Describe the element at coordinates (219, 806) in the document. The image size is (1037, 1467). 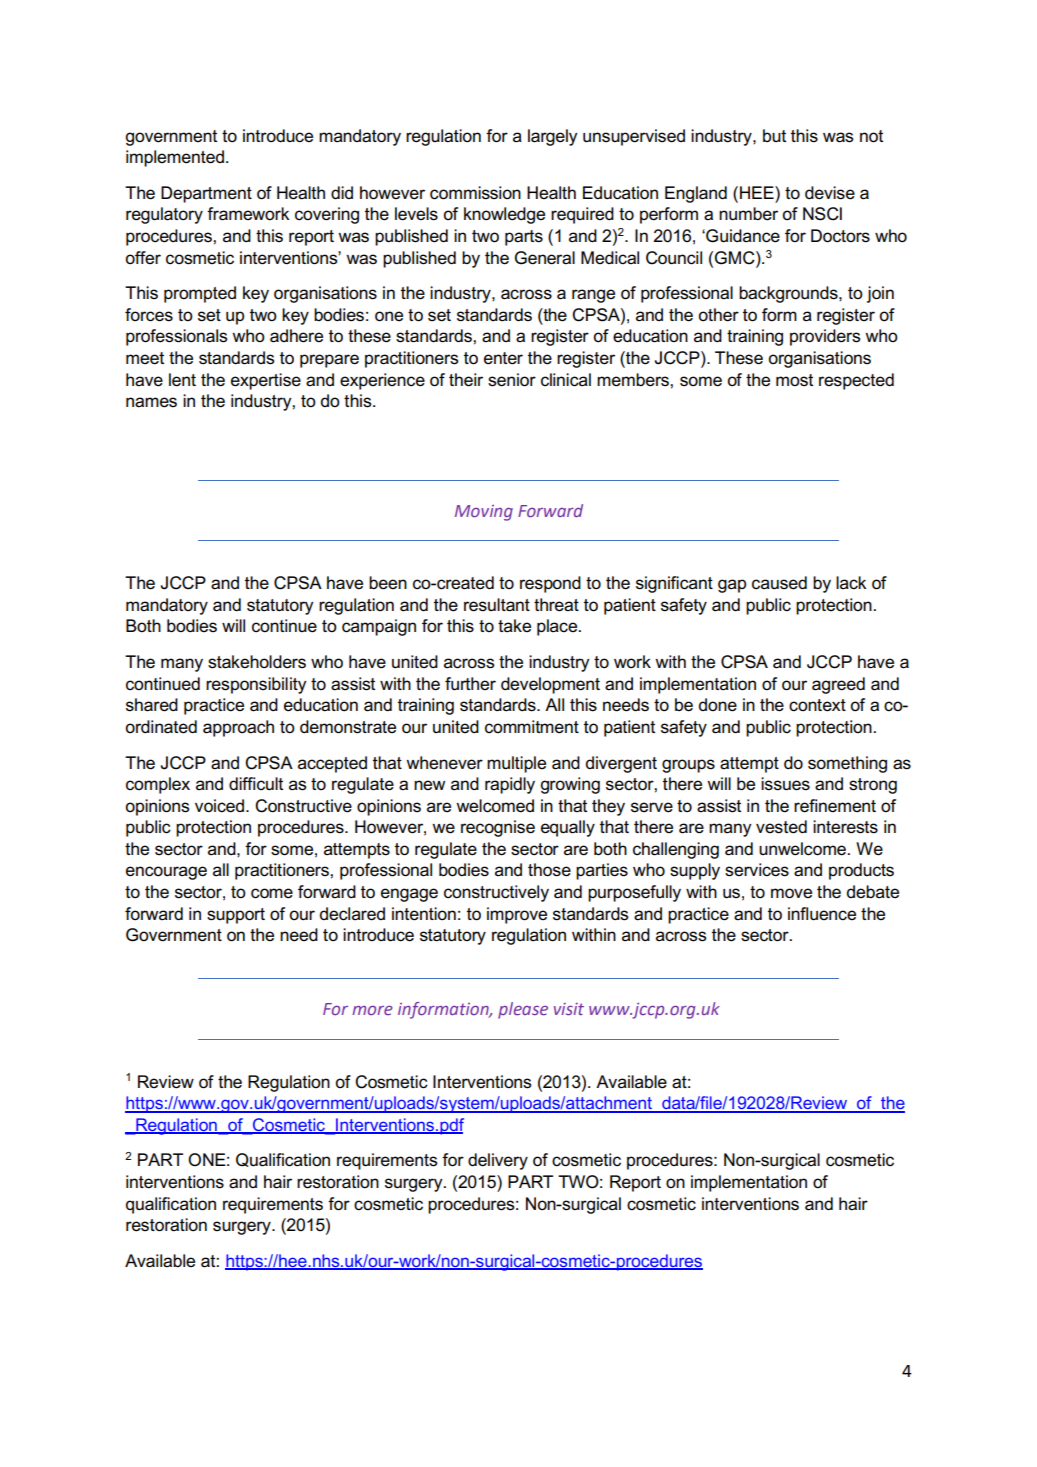
I see `voiced` at that location.
